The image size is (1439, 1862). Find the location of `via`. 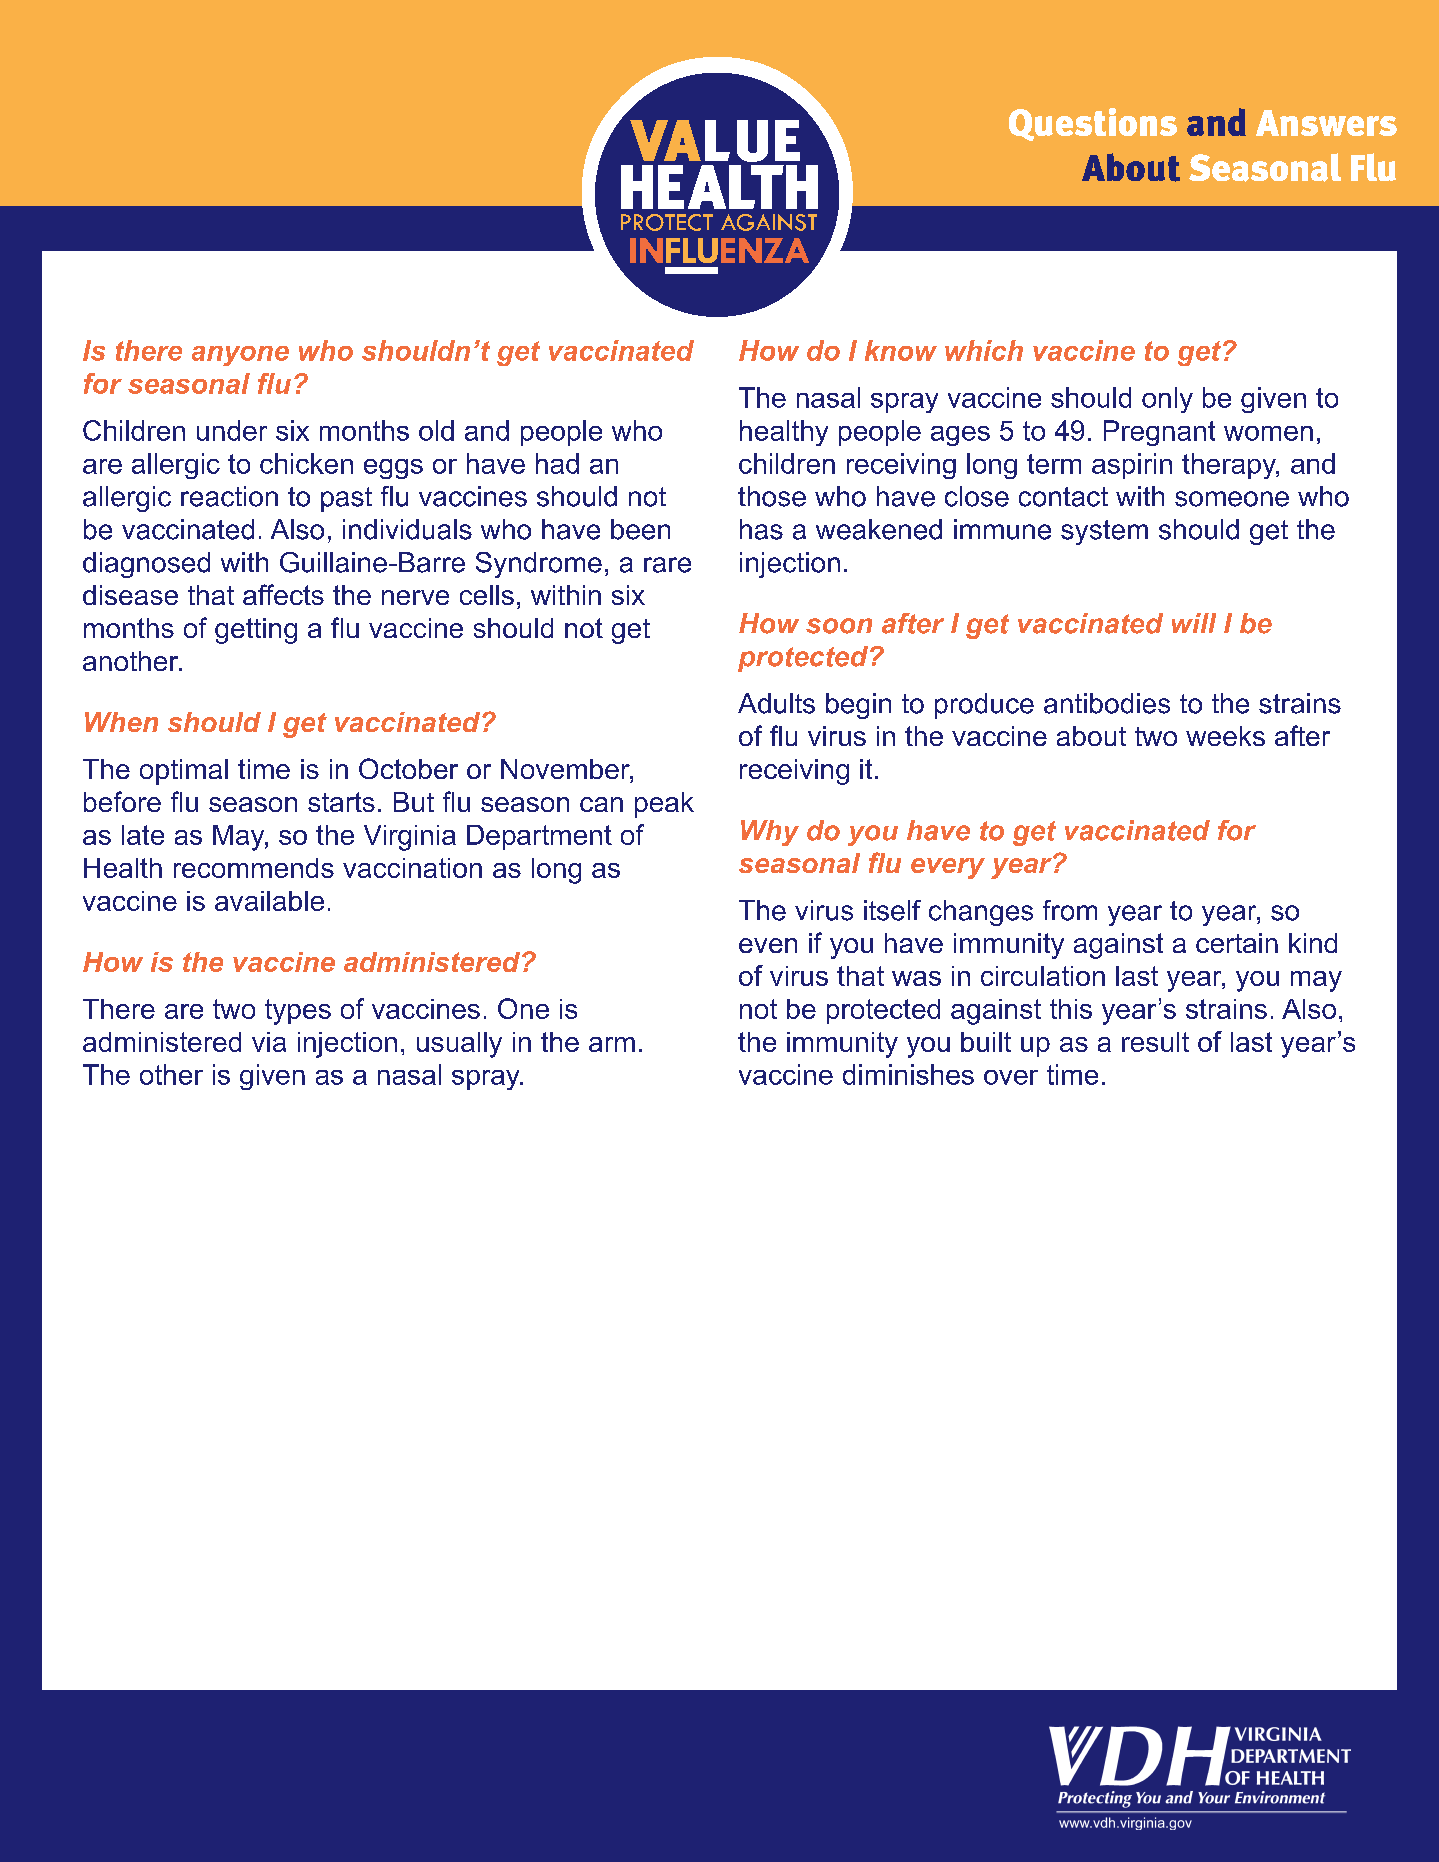

via is located at coordinates (269, 1042).
